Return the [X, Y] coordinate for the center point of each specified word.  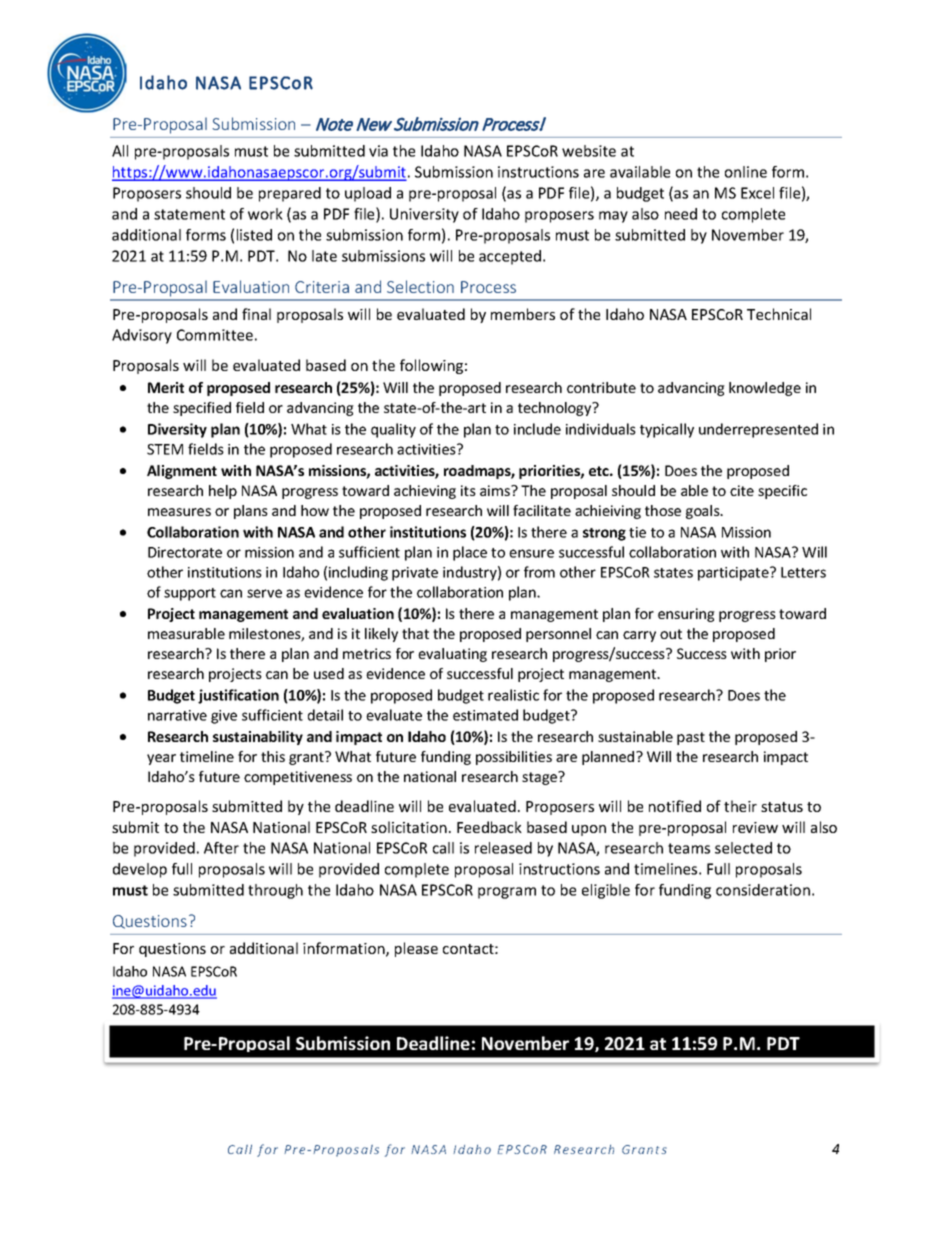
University [424, 215]
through [275, 891]
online [746, 172]
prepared [290, 194]
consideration [763, 890]
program [507, 893]
